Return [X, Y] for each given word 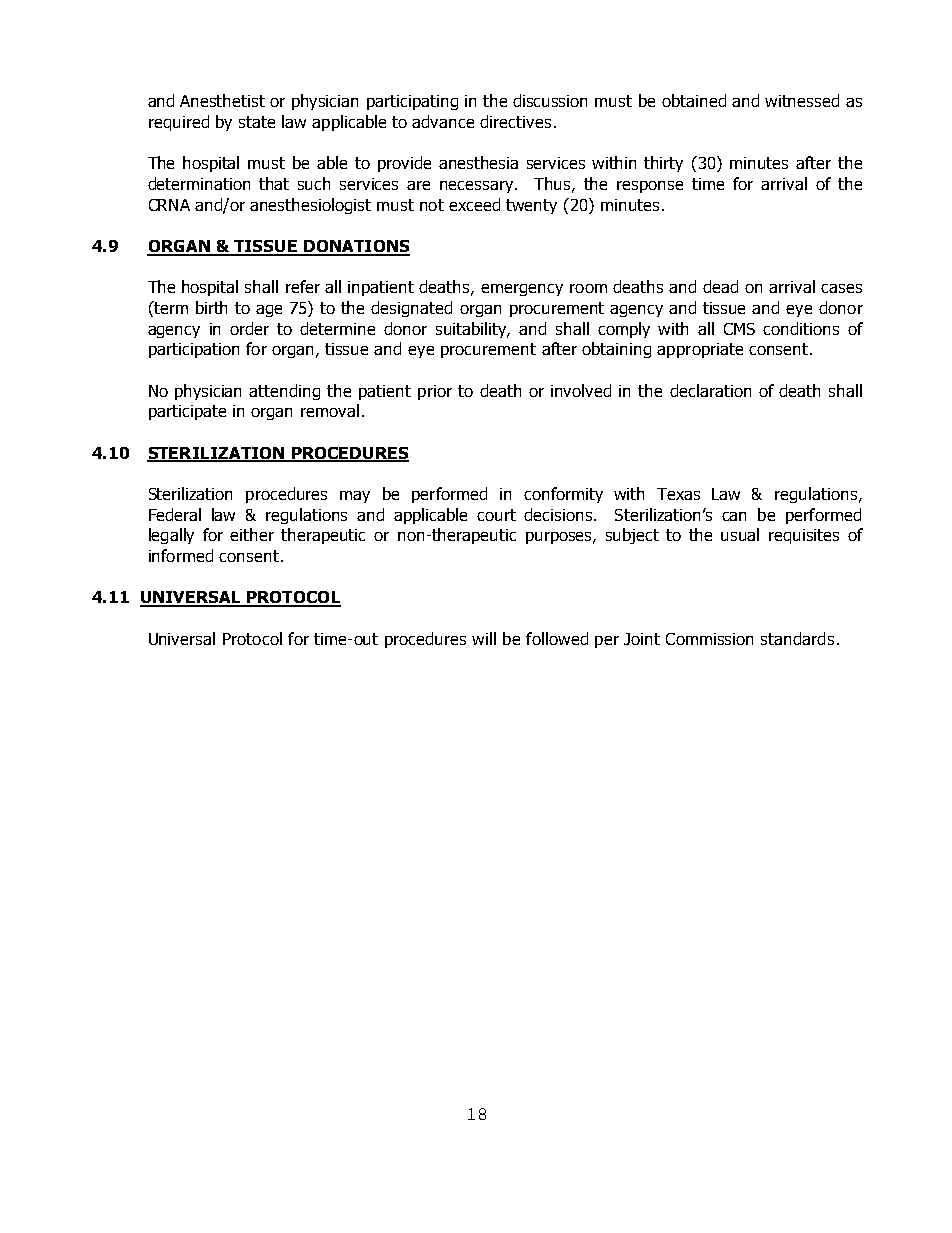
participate [187, 412]
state [257, 122]
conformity [563, 495]
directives [515, 121]
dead [720, 286]
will [484, 638]
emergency [522, 290]
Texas [678, 494]
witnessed [802, 100]
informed [181, 555]
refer [303, 286]
